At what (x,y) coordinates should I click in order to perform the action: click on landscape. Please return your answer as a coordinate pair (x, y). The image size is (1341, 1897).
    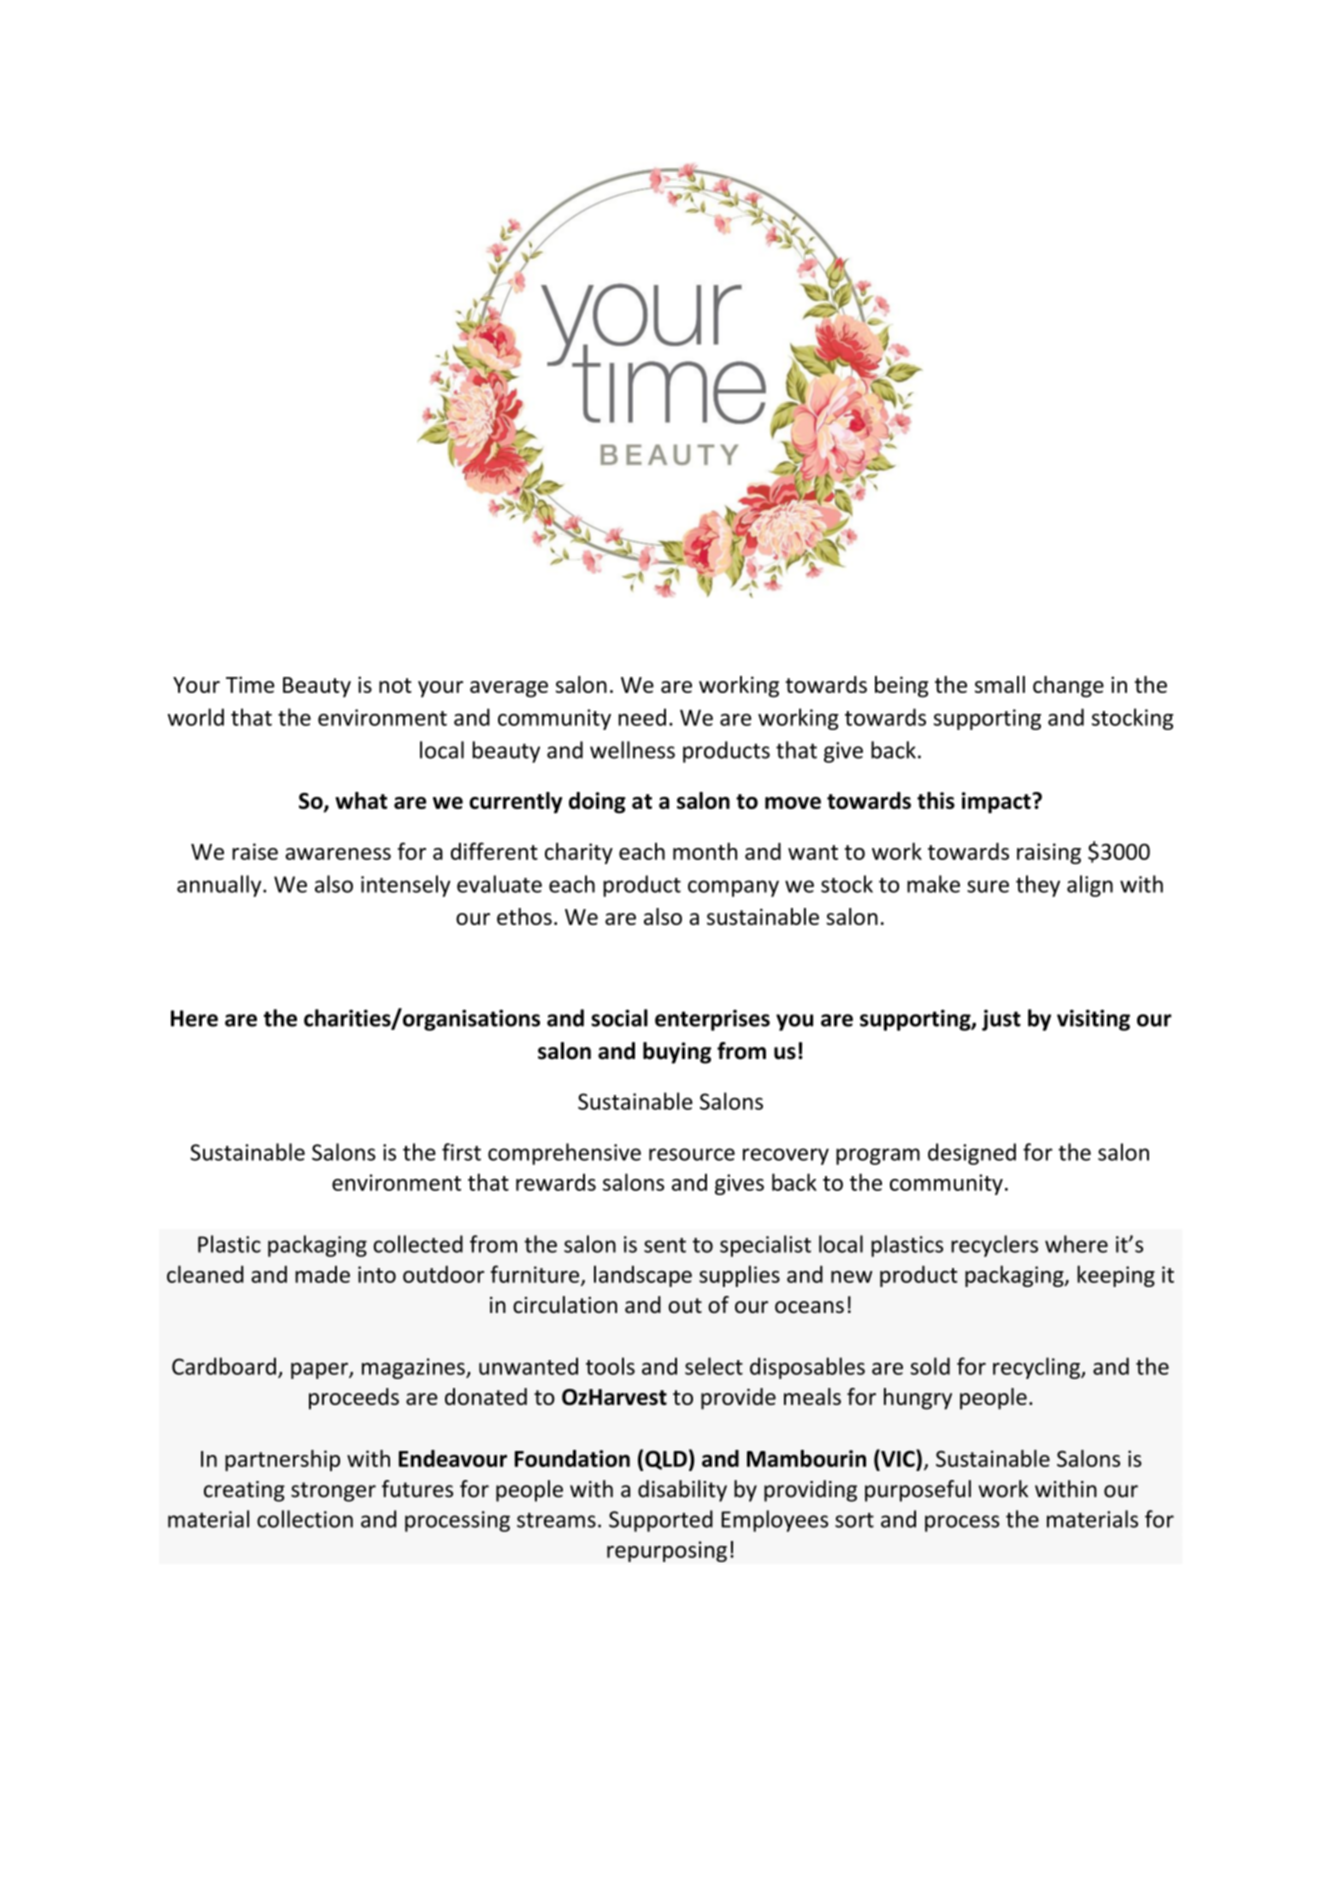
    Looking at the image, I should click on (643, 1276).
